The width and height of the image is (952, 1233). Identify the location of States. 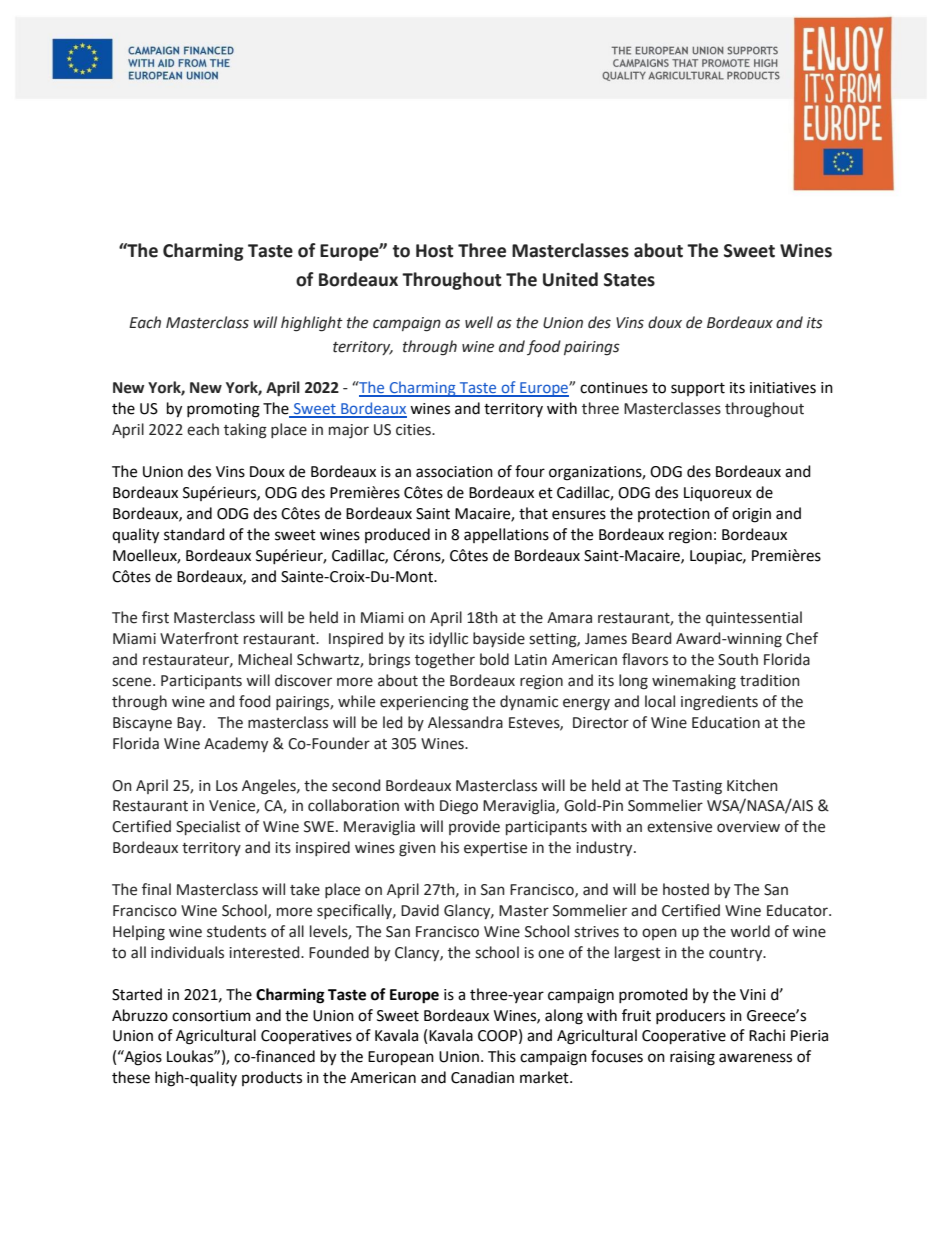
(629, 280).
